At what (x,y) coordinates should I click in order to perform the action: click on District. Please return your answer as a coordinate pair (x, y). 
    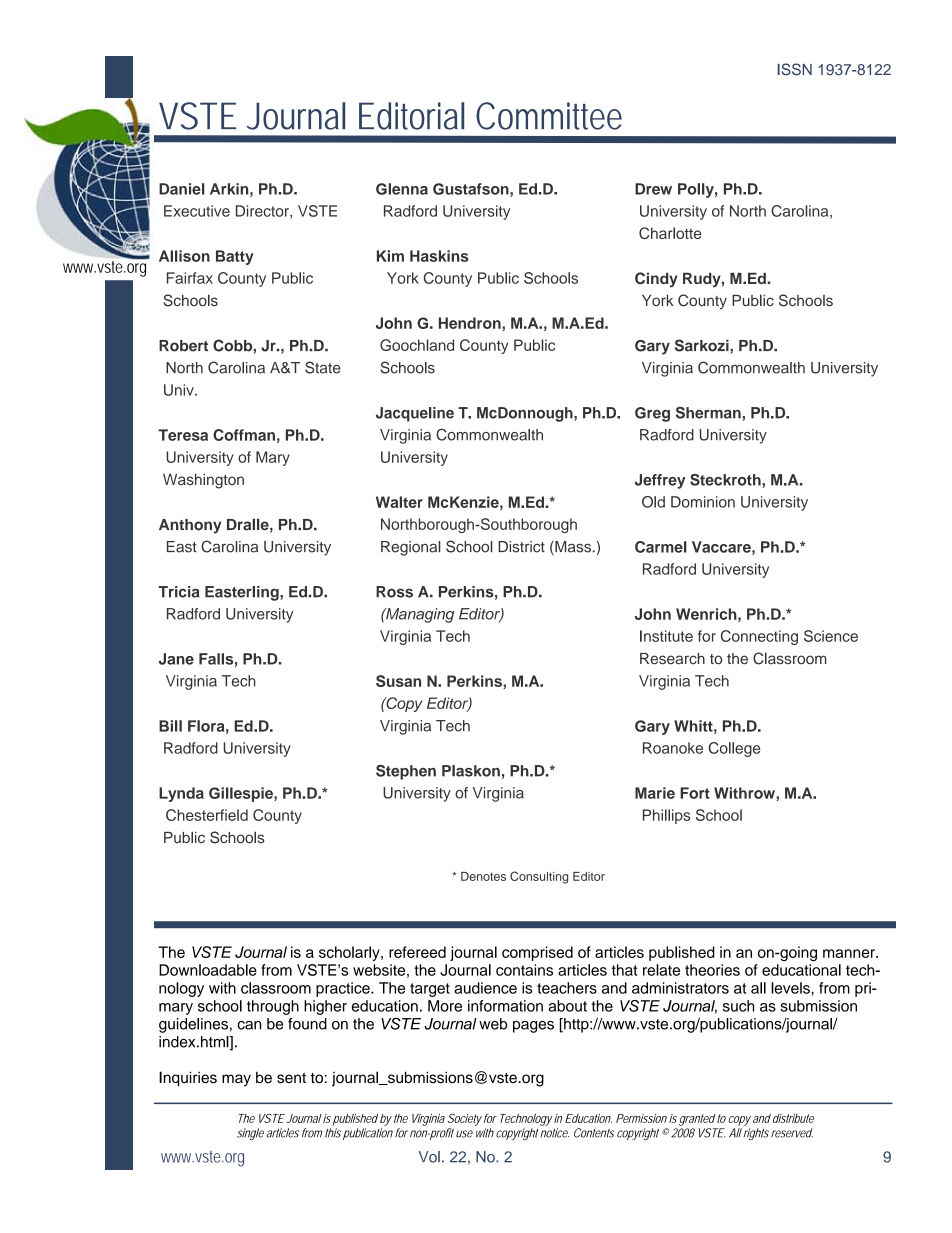
    Looking at the image, I should click on (521, 547).
